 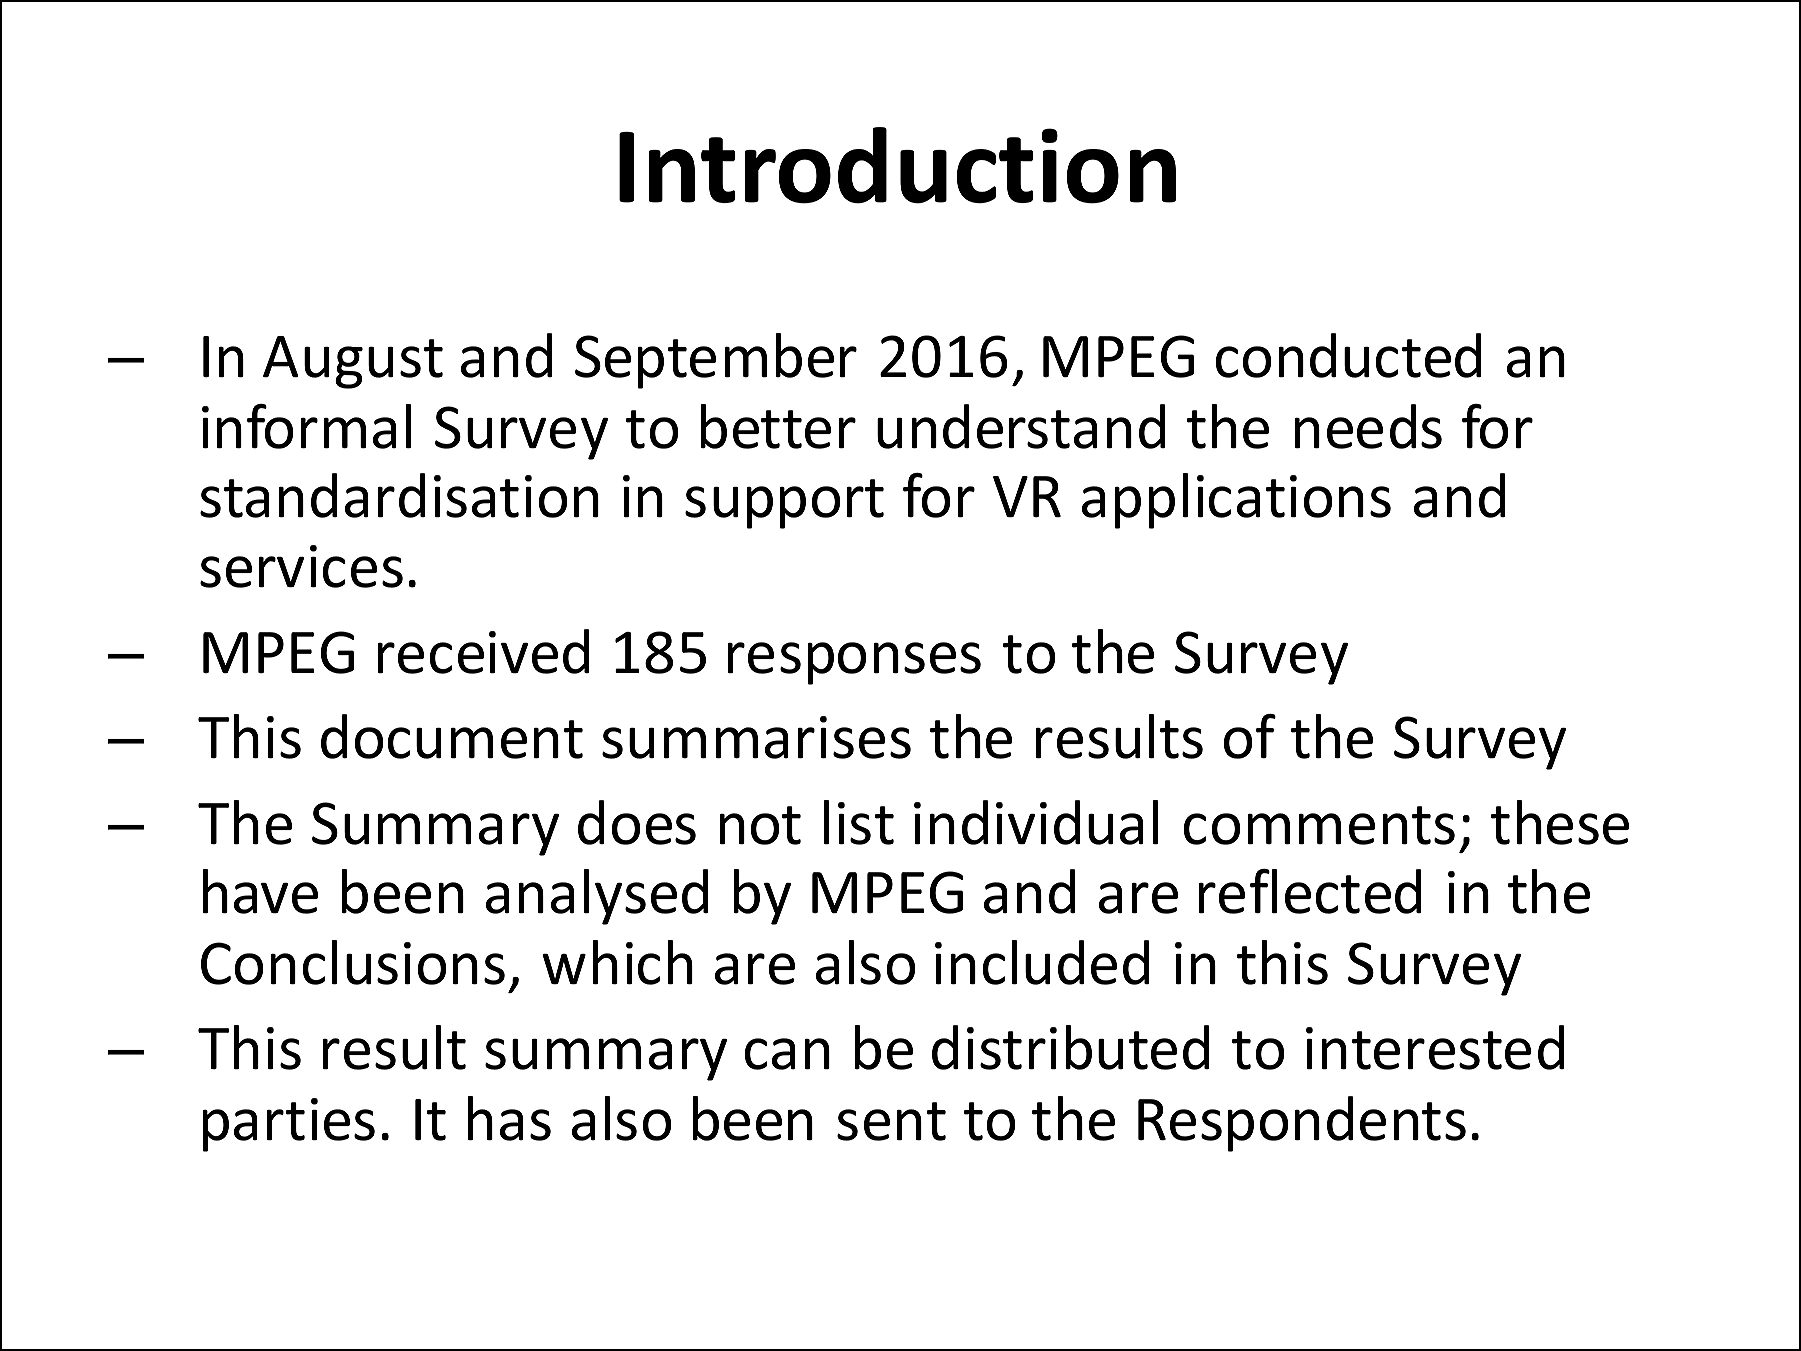 I want to click on Respondents, so click(x=1302, y=1124).
